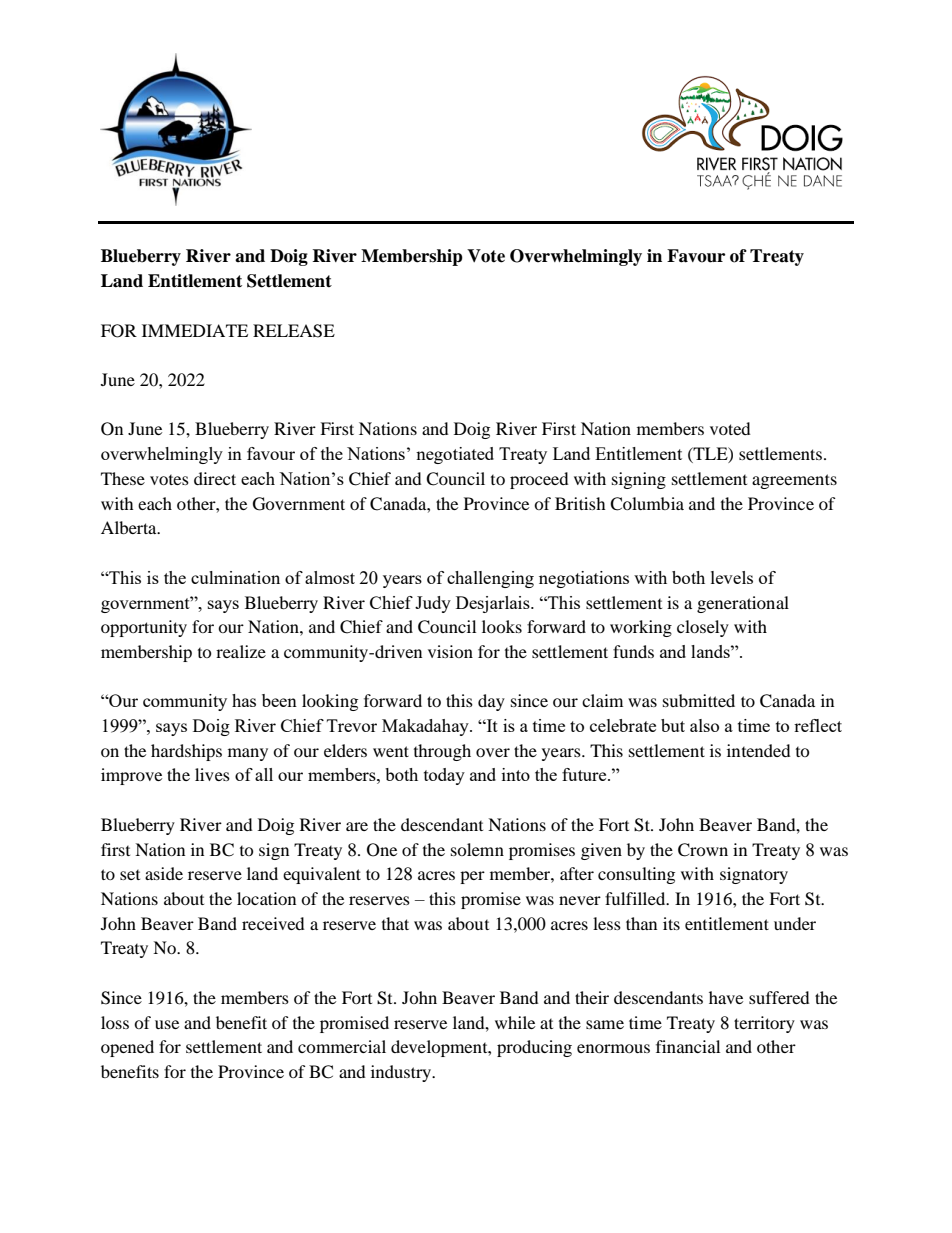  What do you see at coordinates (294, 331) in the screenshot?
I see `RELEASE` at bounding box center [294, 331].
